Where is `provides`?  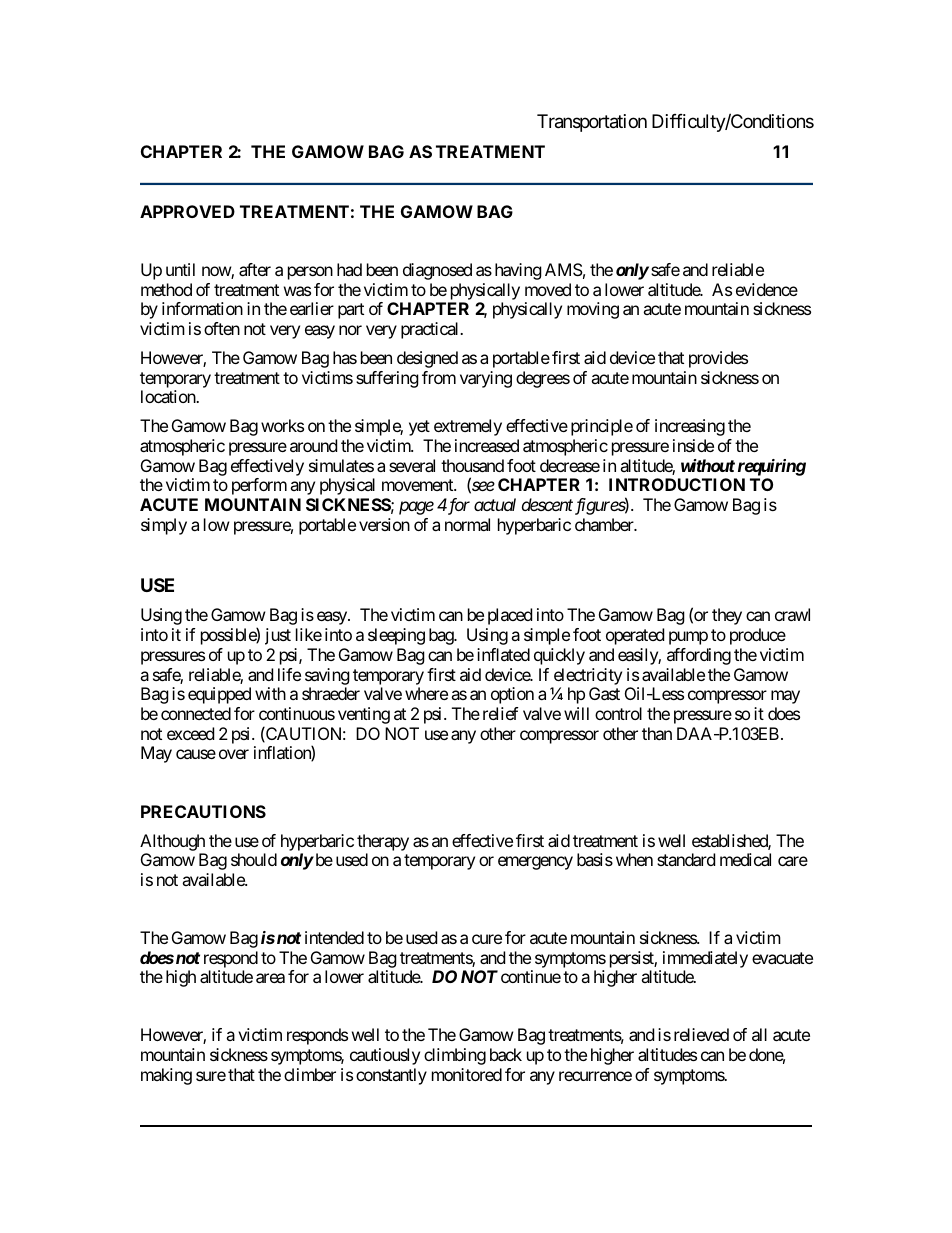 provides is located at coordinates (718, 359).
